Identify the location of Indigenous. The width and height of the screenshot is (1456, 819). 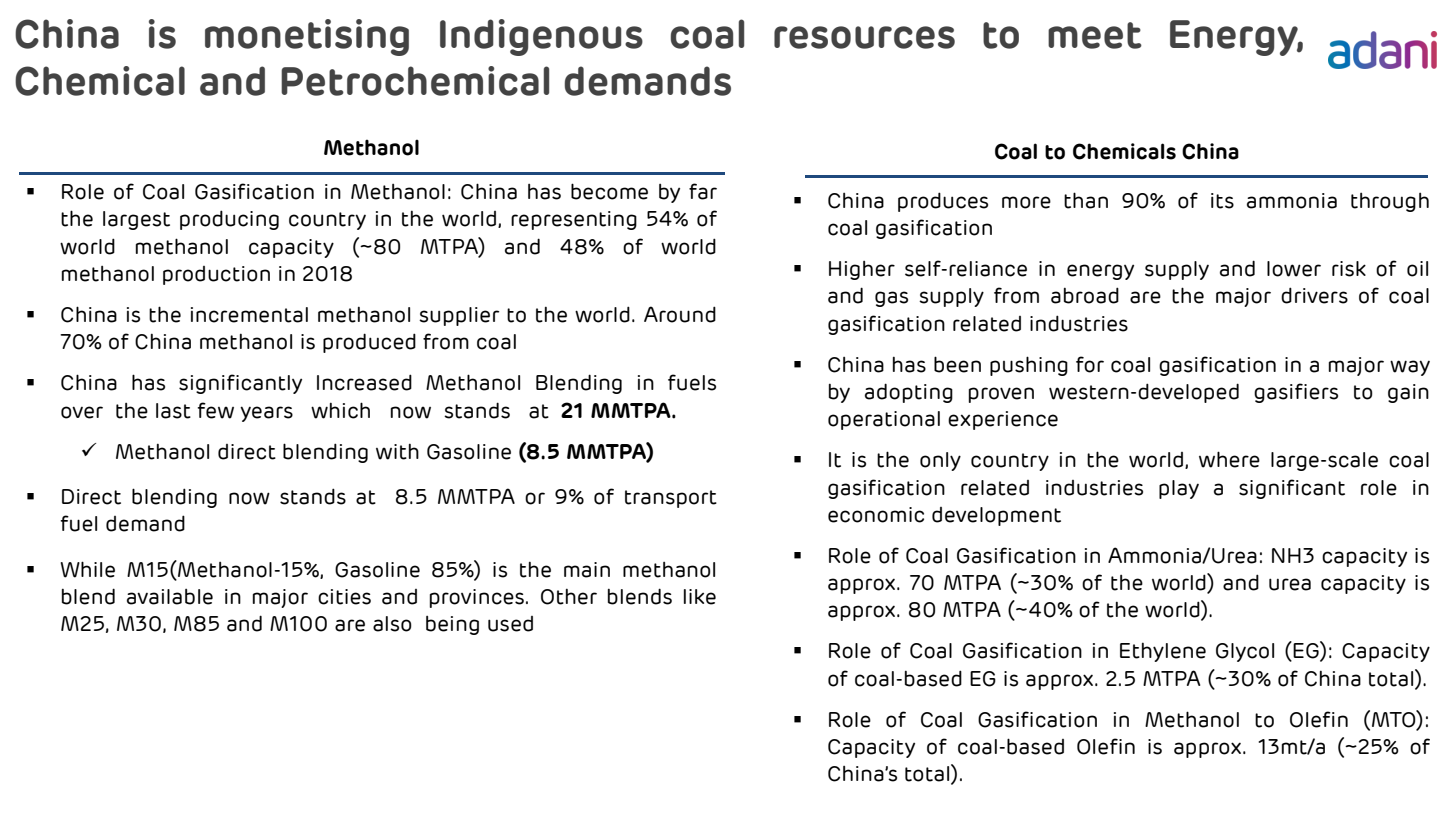
(541, 37).
